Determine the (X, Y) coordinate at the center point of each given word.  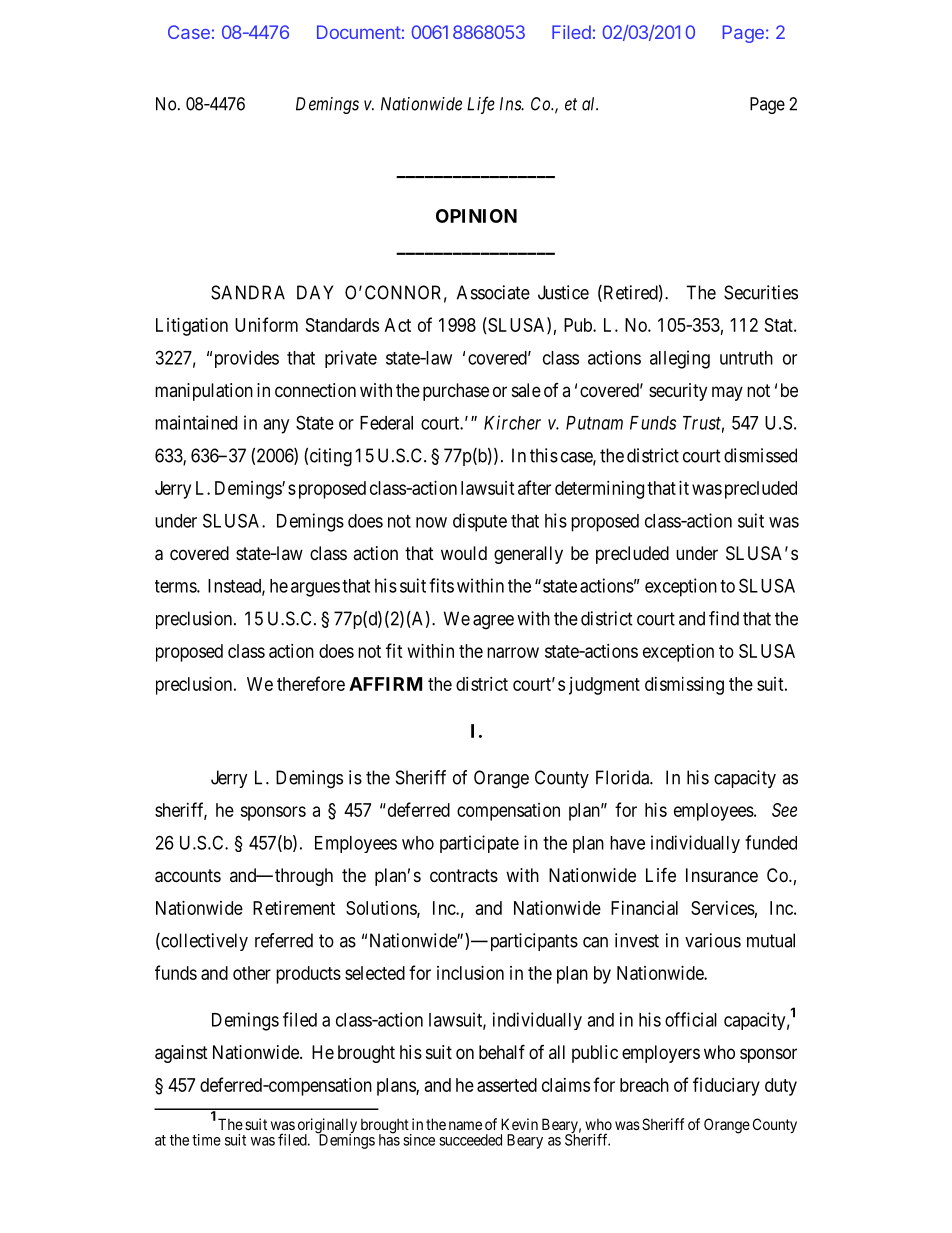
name (465, 1125)
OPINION (476, 216)
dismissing (684, 686)
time (206, 1140)
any (276, 426)
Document (359, 32)
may (727, 393)
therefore (311, 683)
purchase (456, 392)
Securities (761, 292)
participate (479, 844)
